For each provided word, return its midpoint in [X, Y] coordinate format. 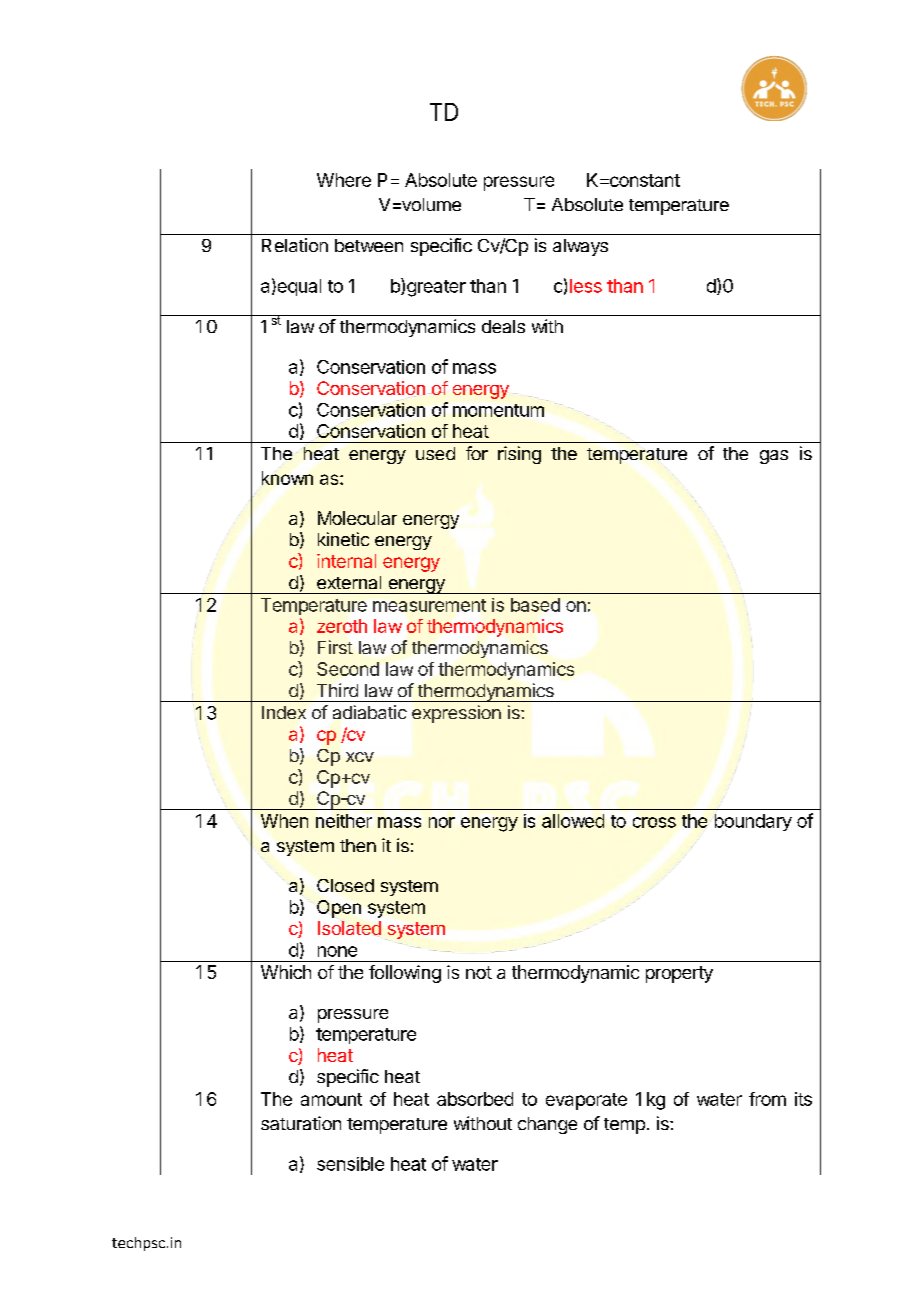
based [535, 605]
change [547, 1125]
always [580, 247]
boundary [753, 822]
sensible [350, 1164]
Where [344, 180]
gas [774, 457]
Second [348, 669]
